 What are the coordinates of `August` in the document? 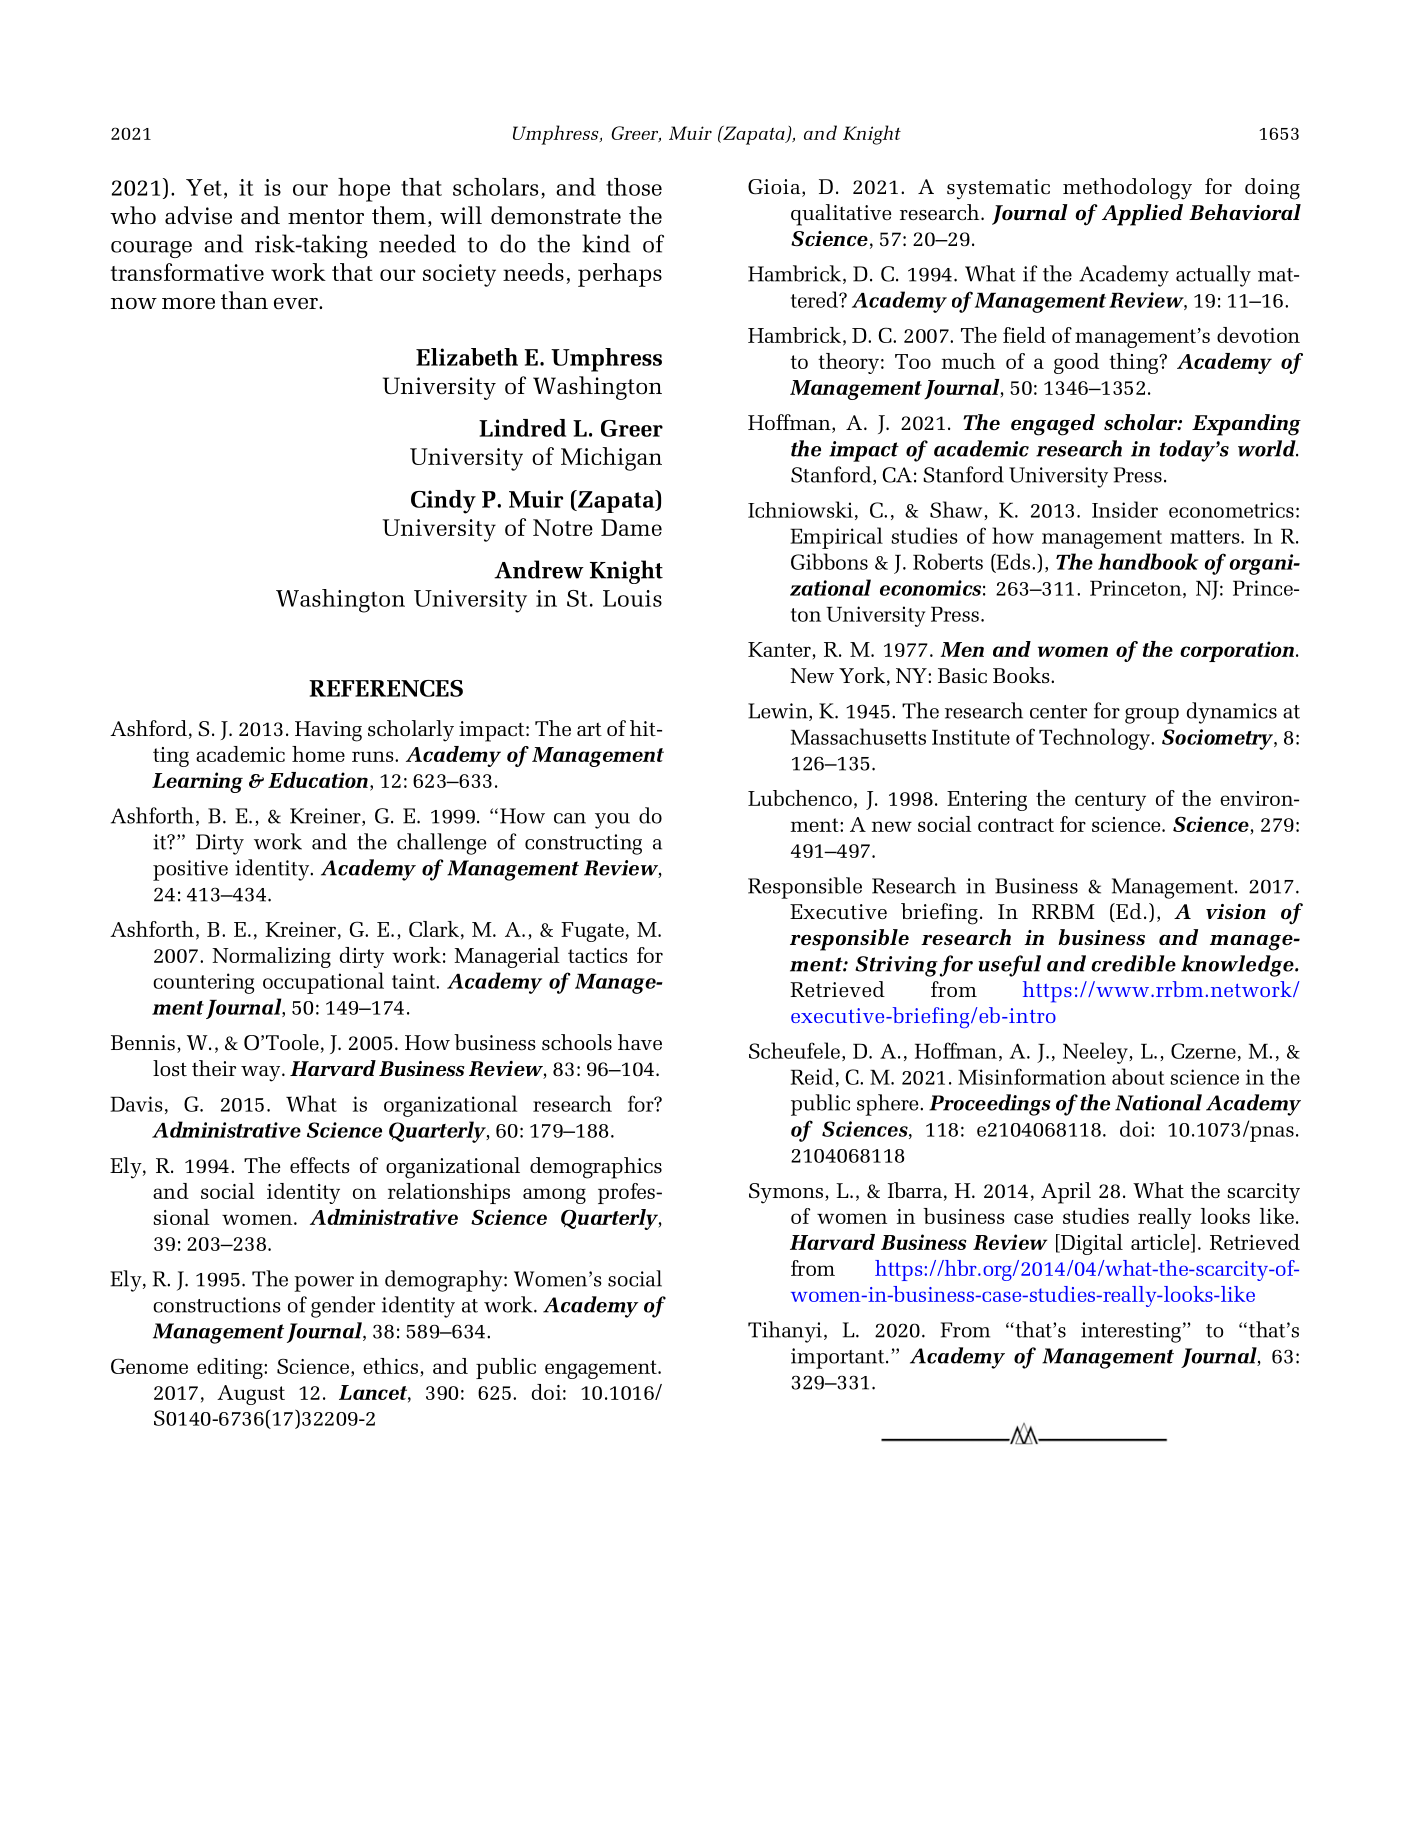 It's located at (251, 1395).
